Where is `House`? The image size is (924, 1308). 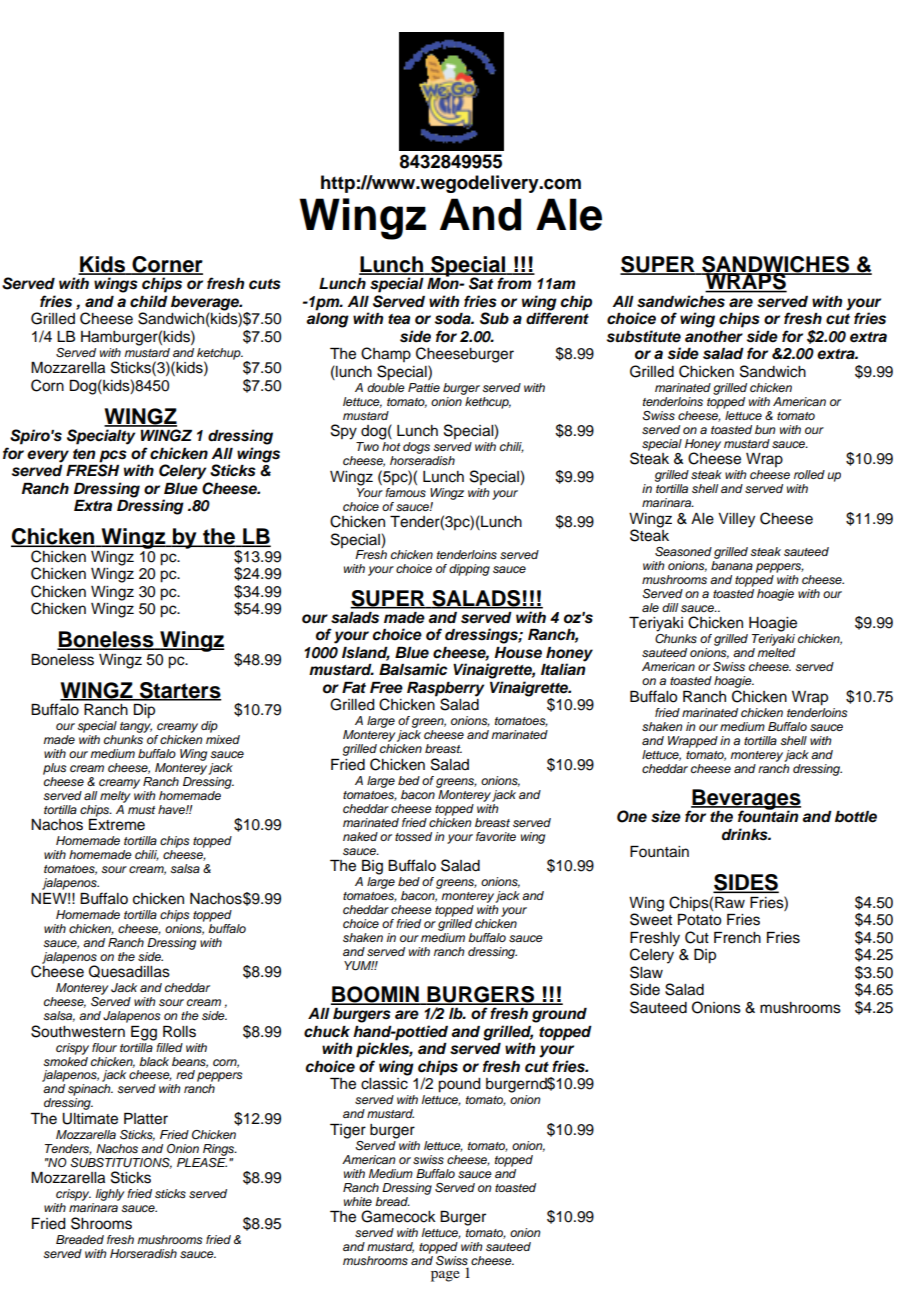
House is located at coordinates (518, 653).
